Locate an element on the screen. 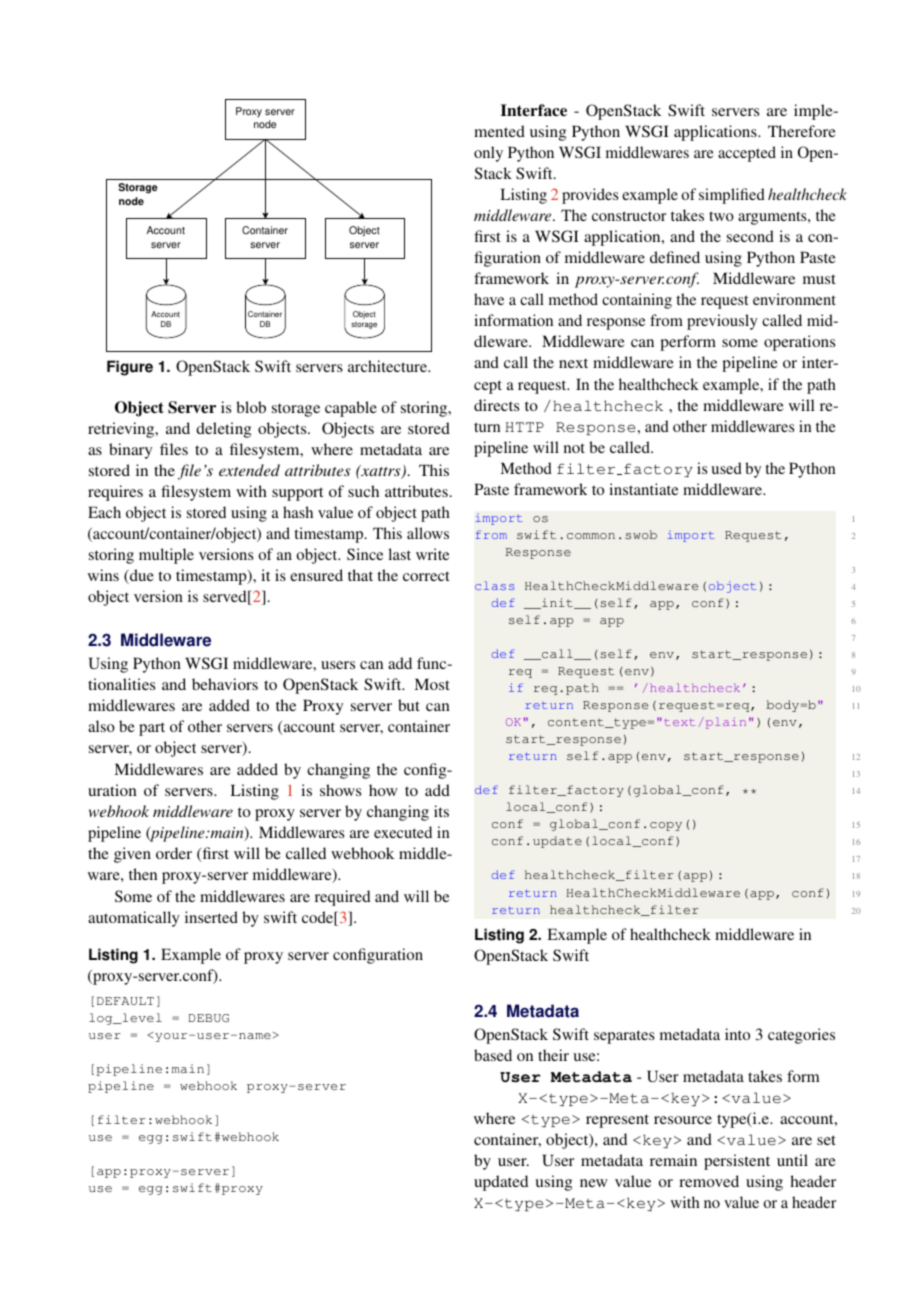 This screenshot has height=1308, width=924. Most is located at coordinates (432, 684).
